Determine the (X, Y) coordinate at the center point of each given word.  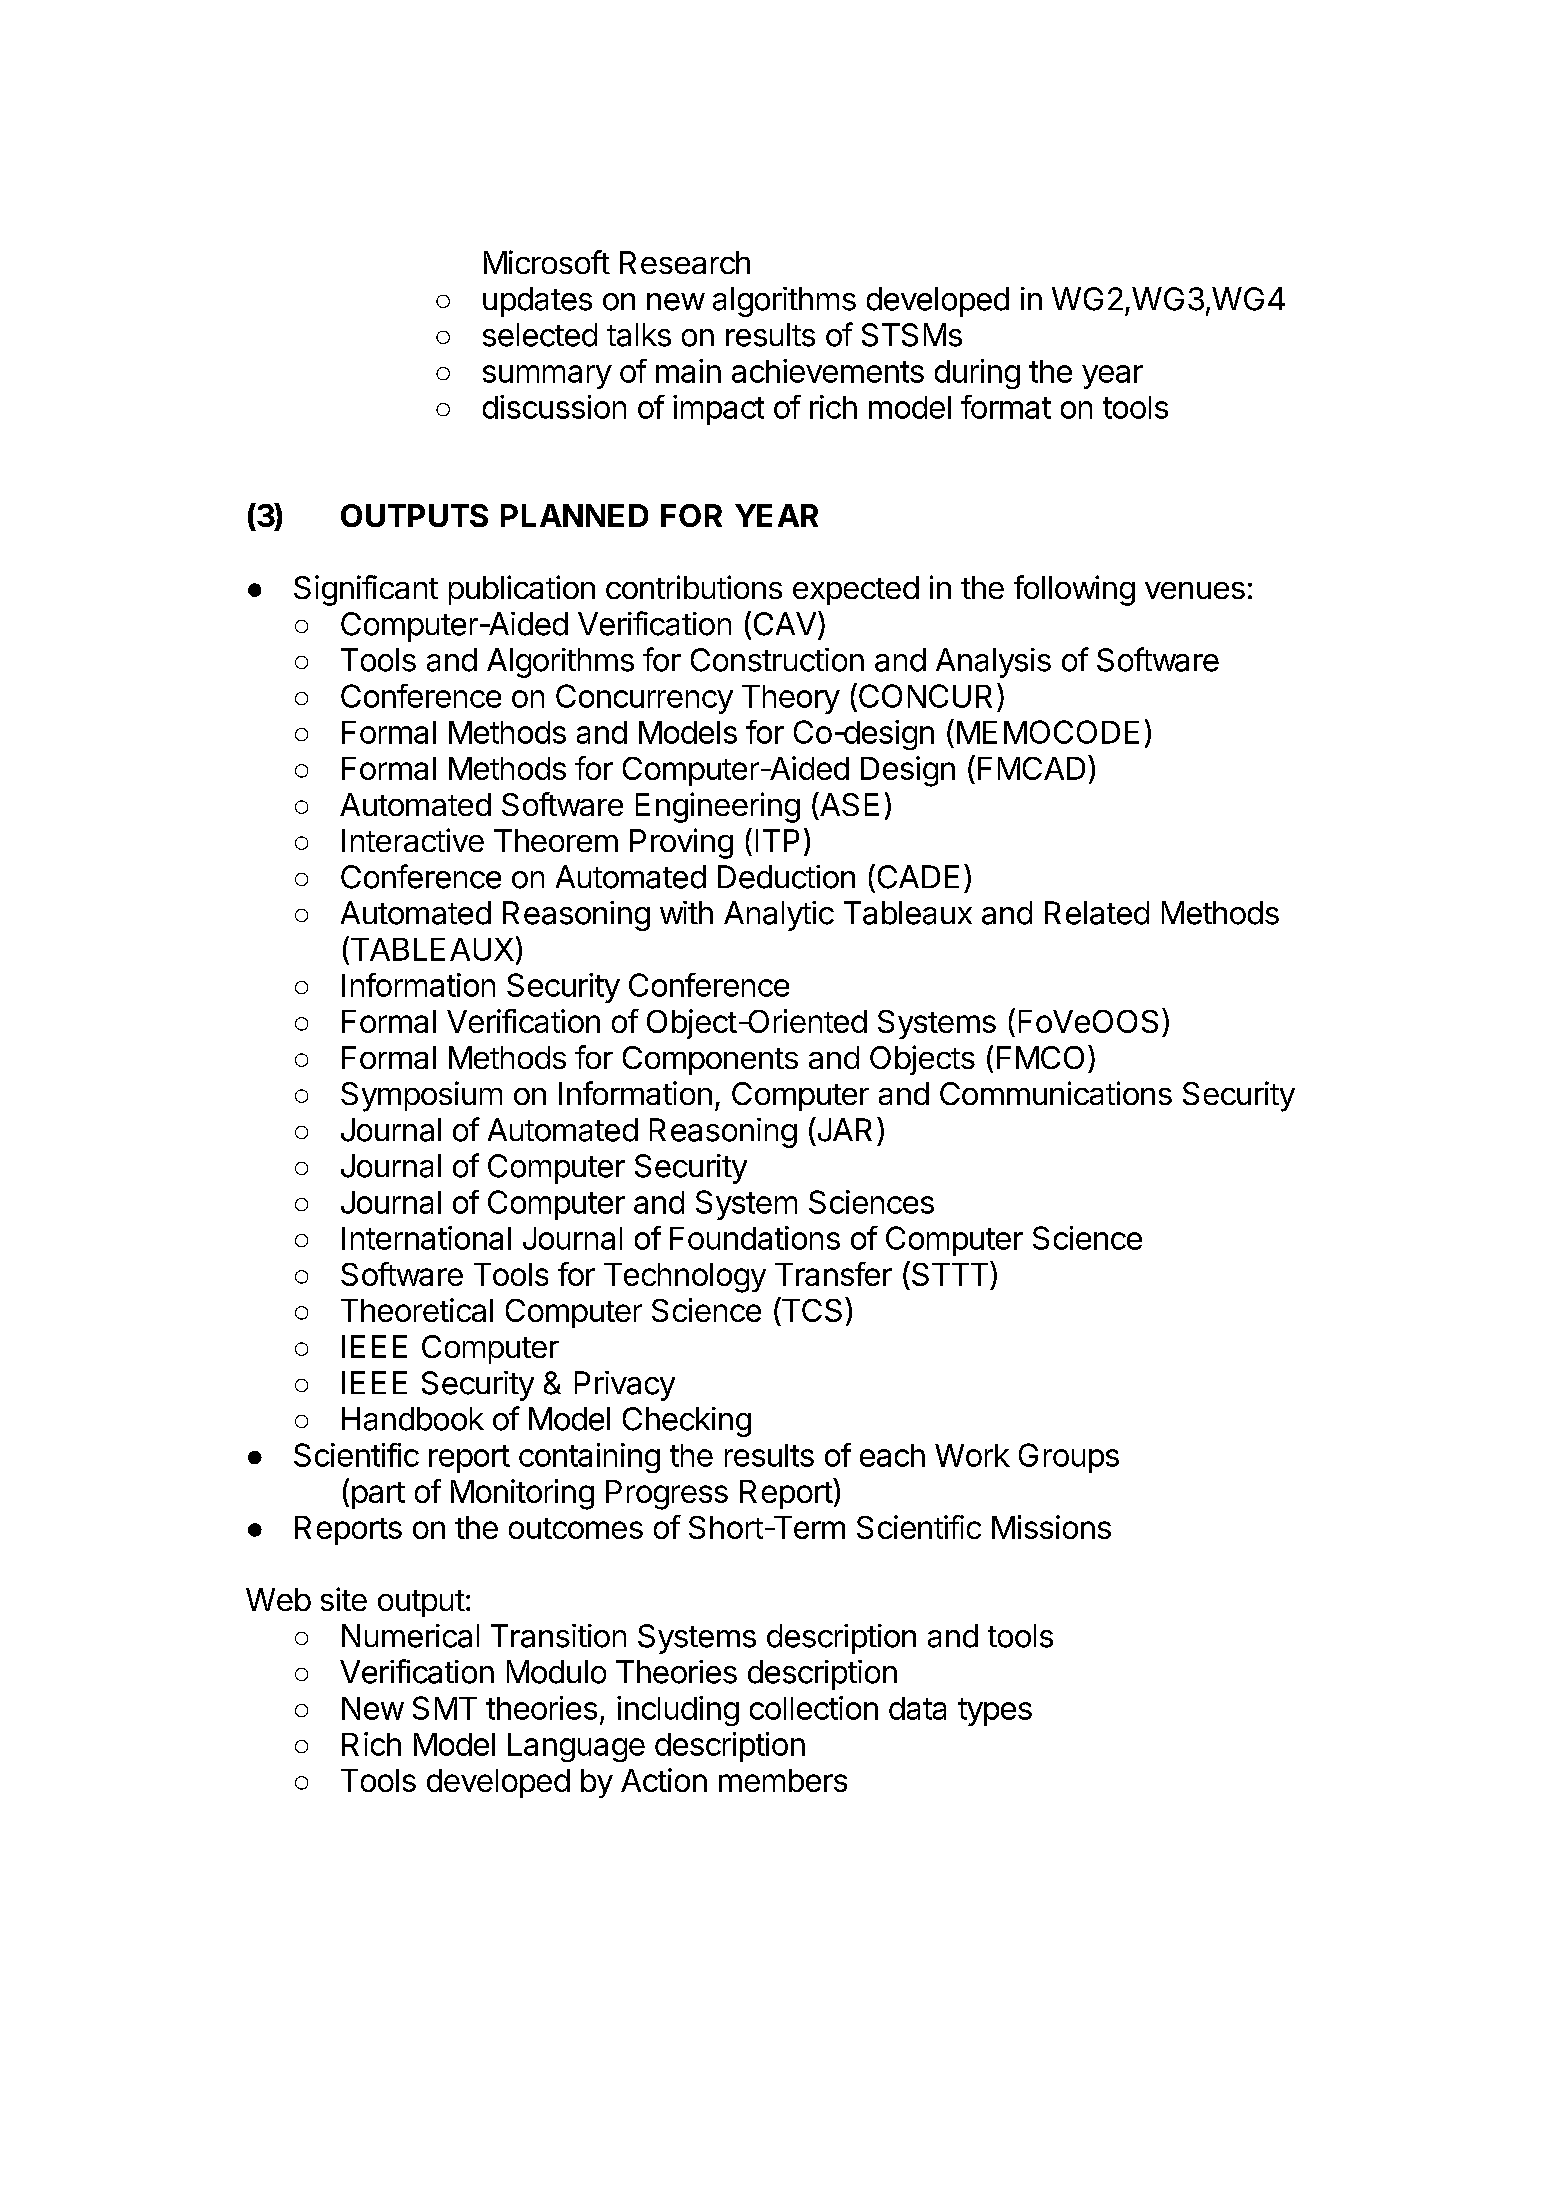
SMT (445, 1708)
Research (685, 262)
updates (537, 302)
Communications (1056, 1093)
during (977, 374)
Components (710, 1060)
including (678, 1711)
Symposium (421, 1096)
